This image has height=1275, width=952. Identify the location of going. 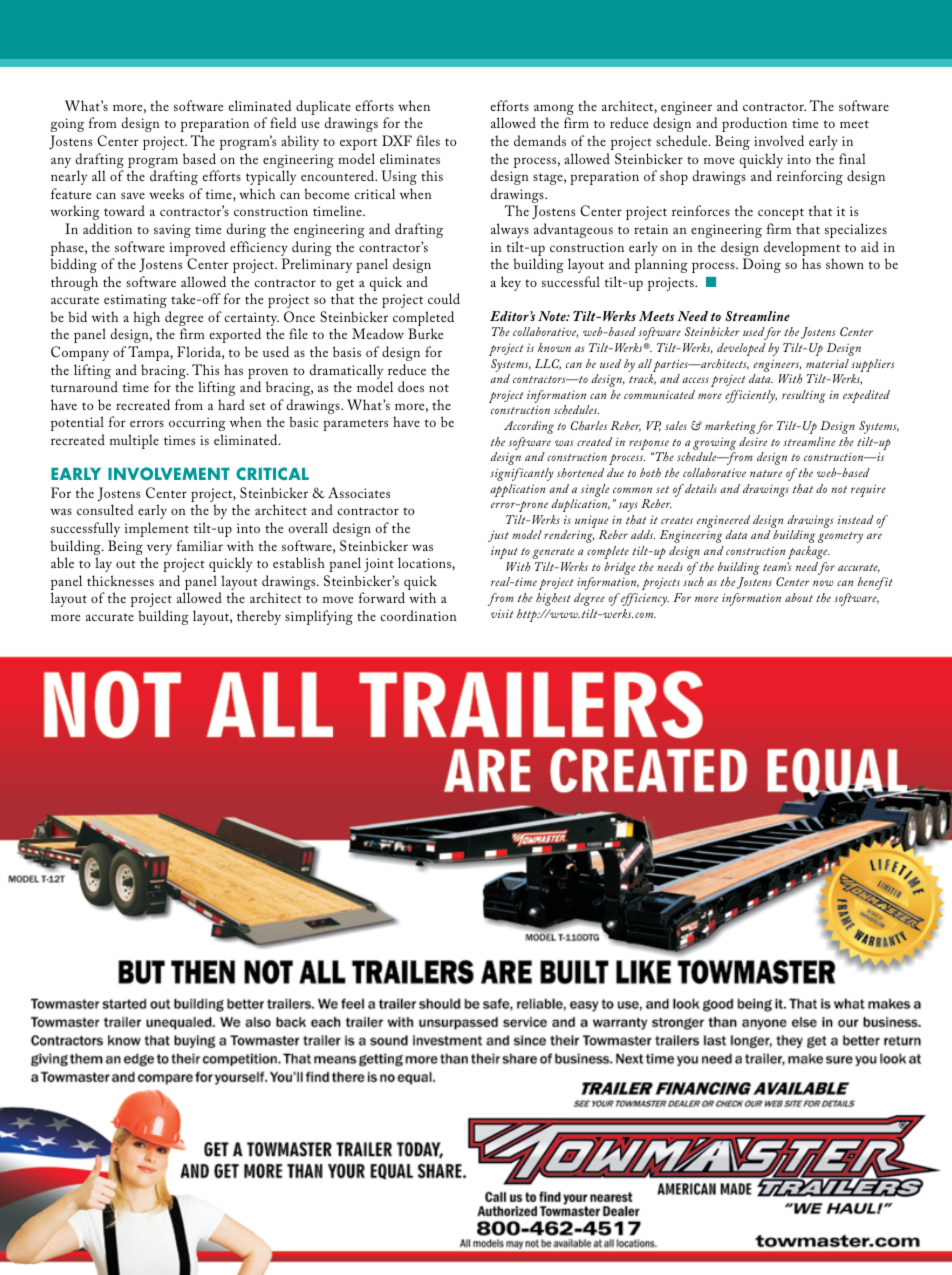
(67, 125).
